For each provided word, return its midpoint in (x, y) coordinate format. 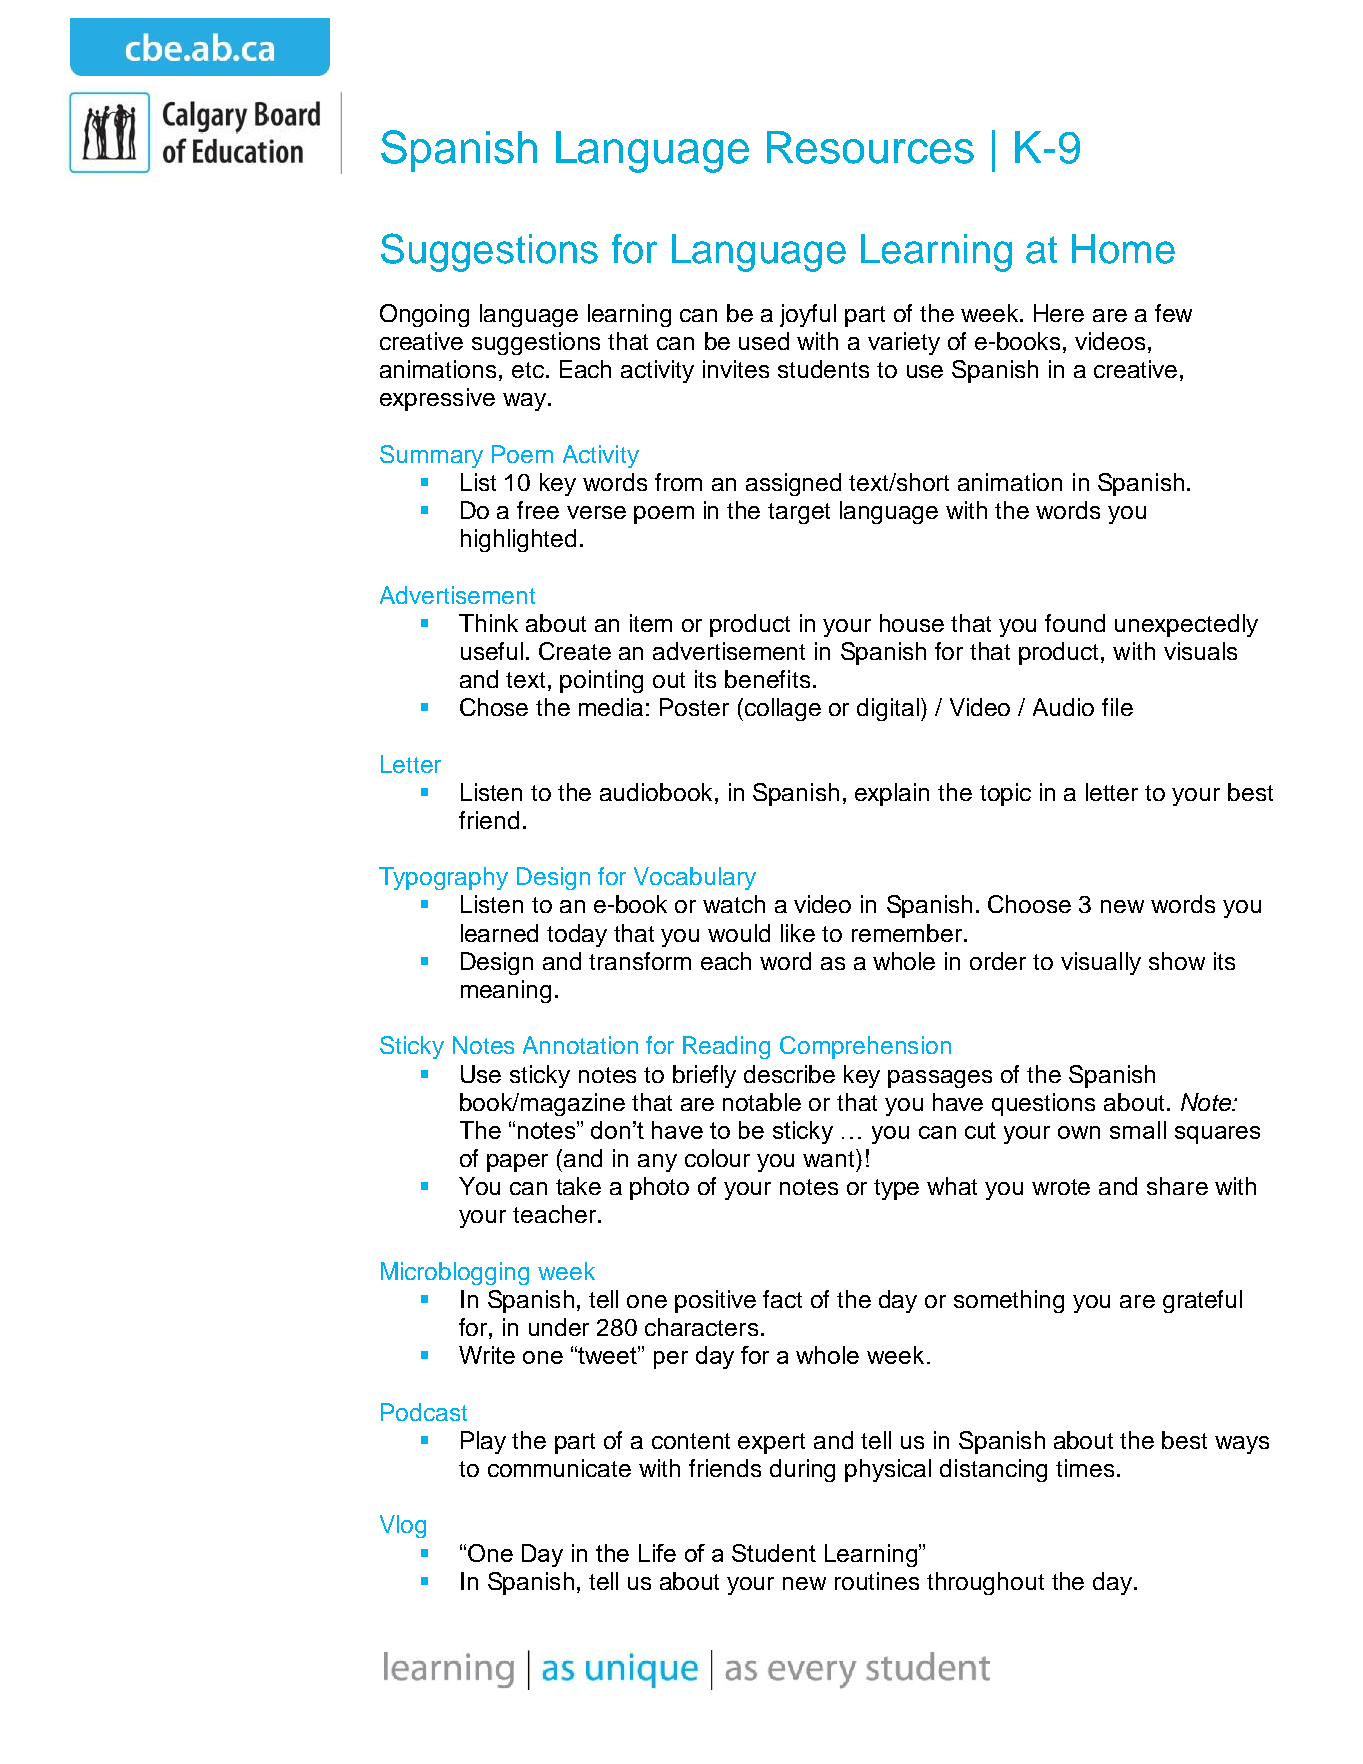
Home (1123, 249)
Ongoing (424, 315)
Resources (870, 147)
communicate (559, 1468)
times (1085, 1468)
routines (877, 1581)
